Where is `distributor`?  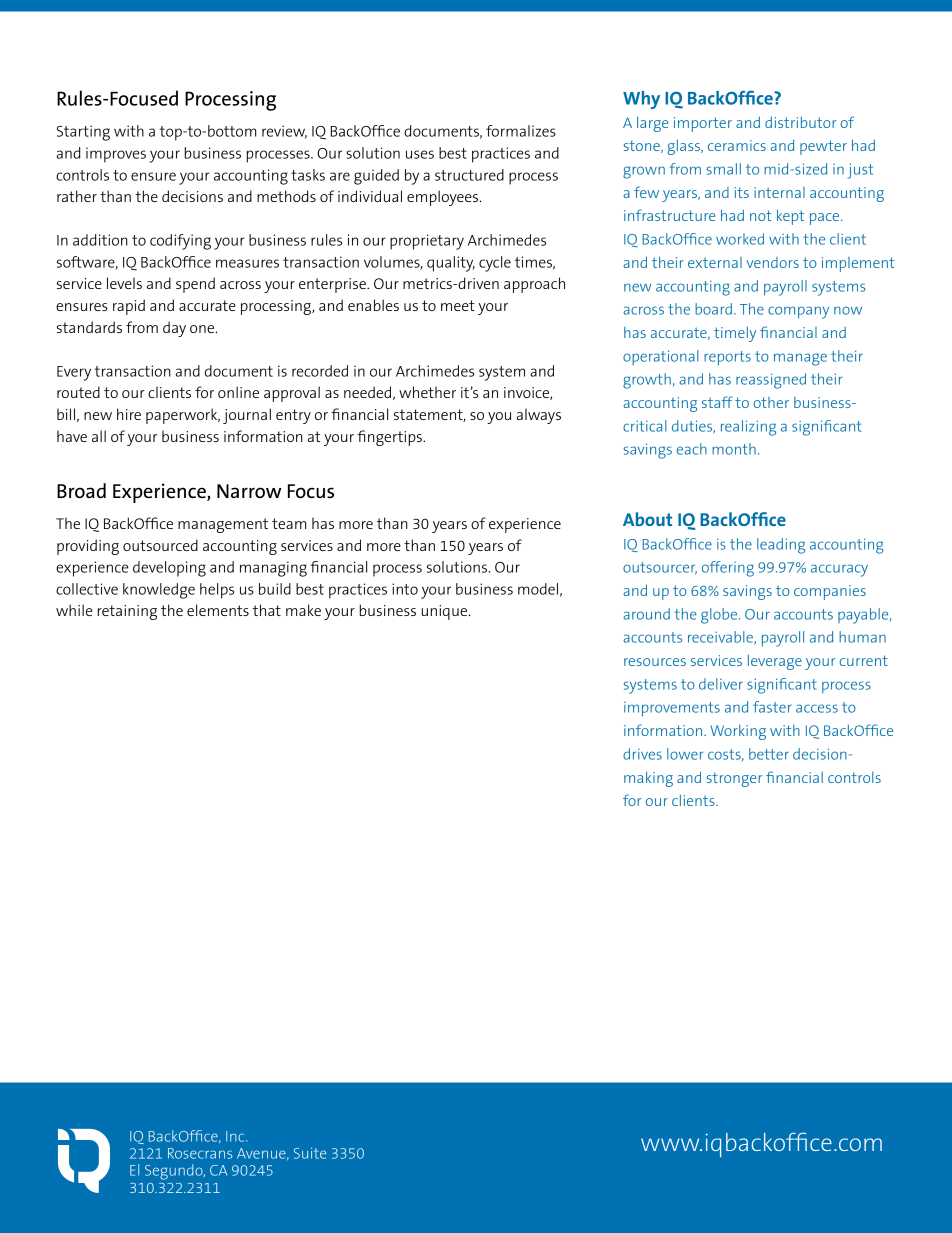
distributor is located at coordinates (800, 122).
